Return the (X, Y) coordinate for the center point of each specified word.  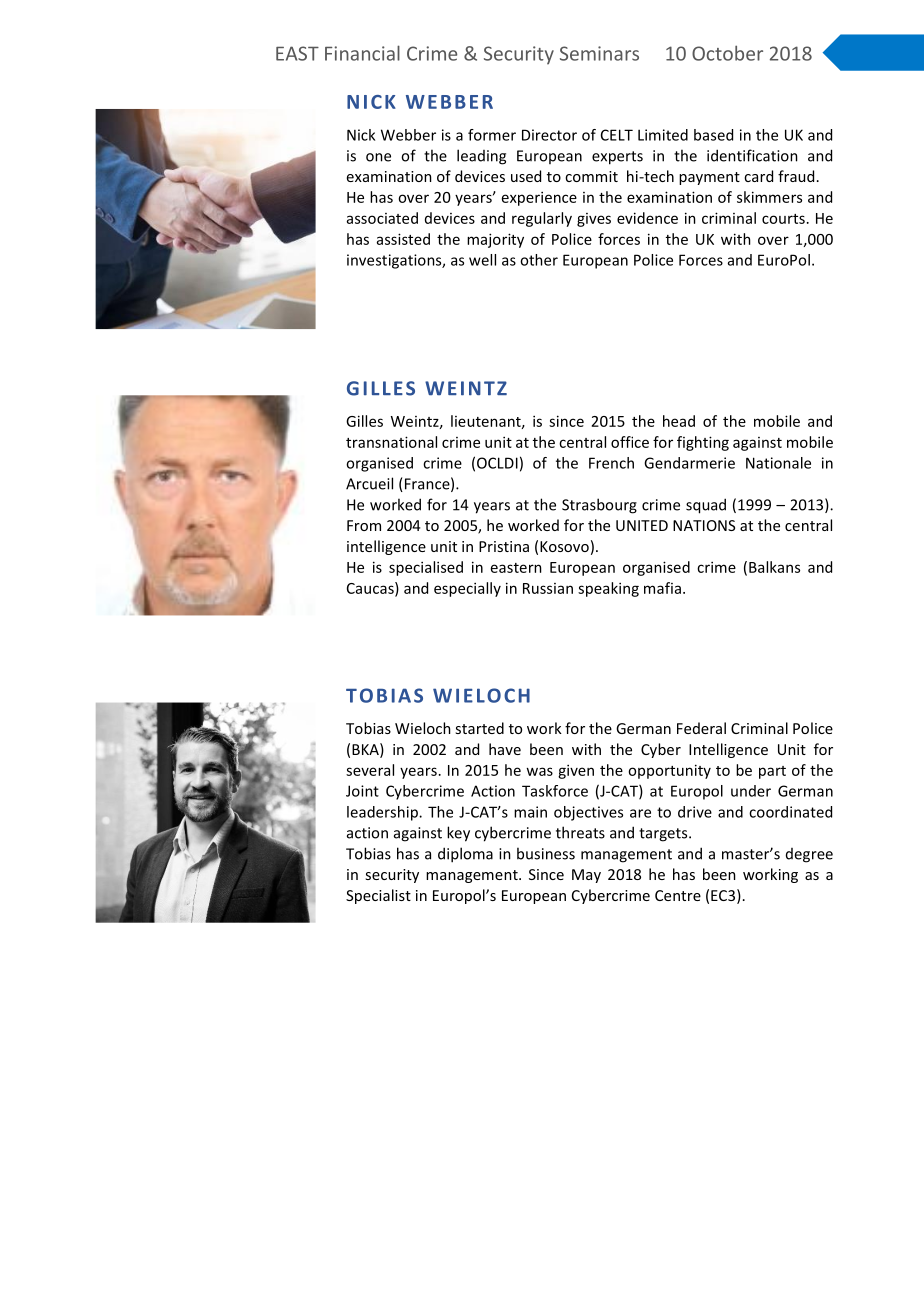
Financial (362, 53)
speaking (608, 589)
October (727, 53)
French (611, 463)
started (479, 728)
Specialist (378, 896)
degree (809, 855)
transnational (391, 442)
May (586, 876)
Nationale (778, 463)
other (539, 260)
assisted (403, 239)
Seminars (599, 53)
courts (783, 219)
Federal (701, 728)
